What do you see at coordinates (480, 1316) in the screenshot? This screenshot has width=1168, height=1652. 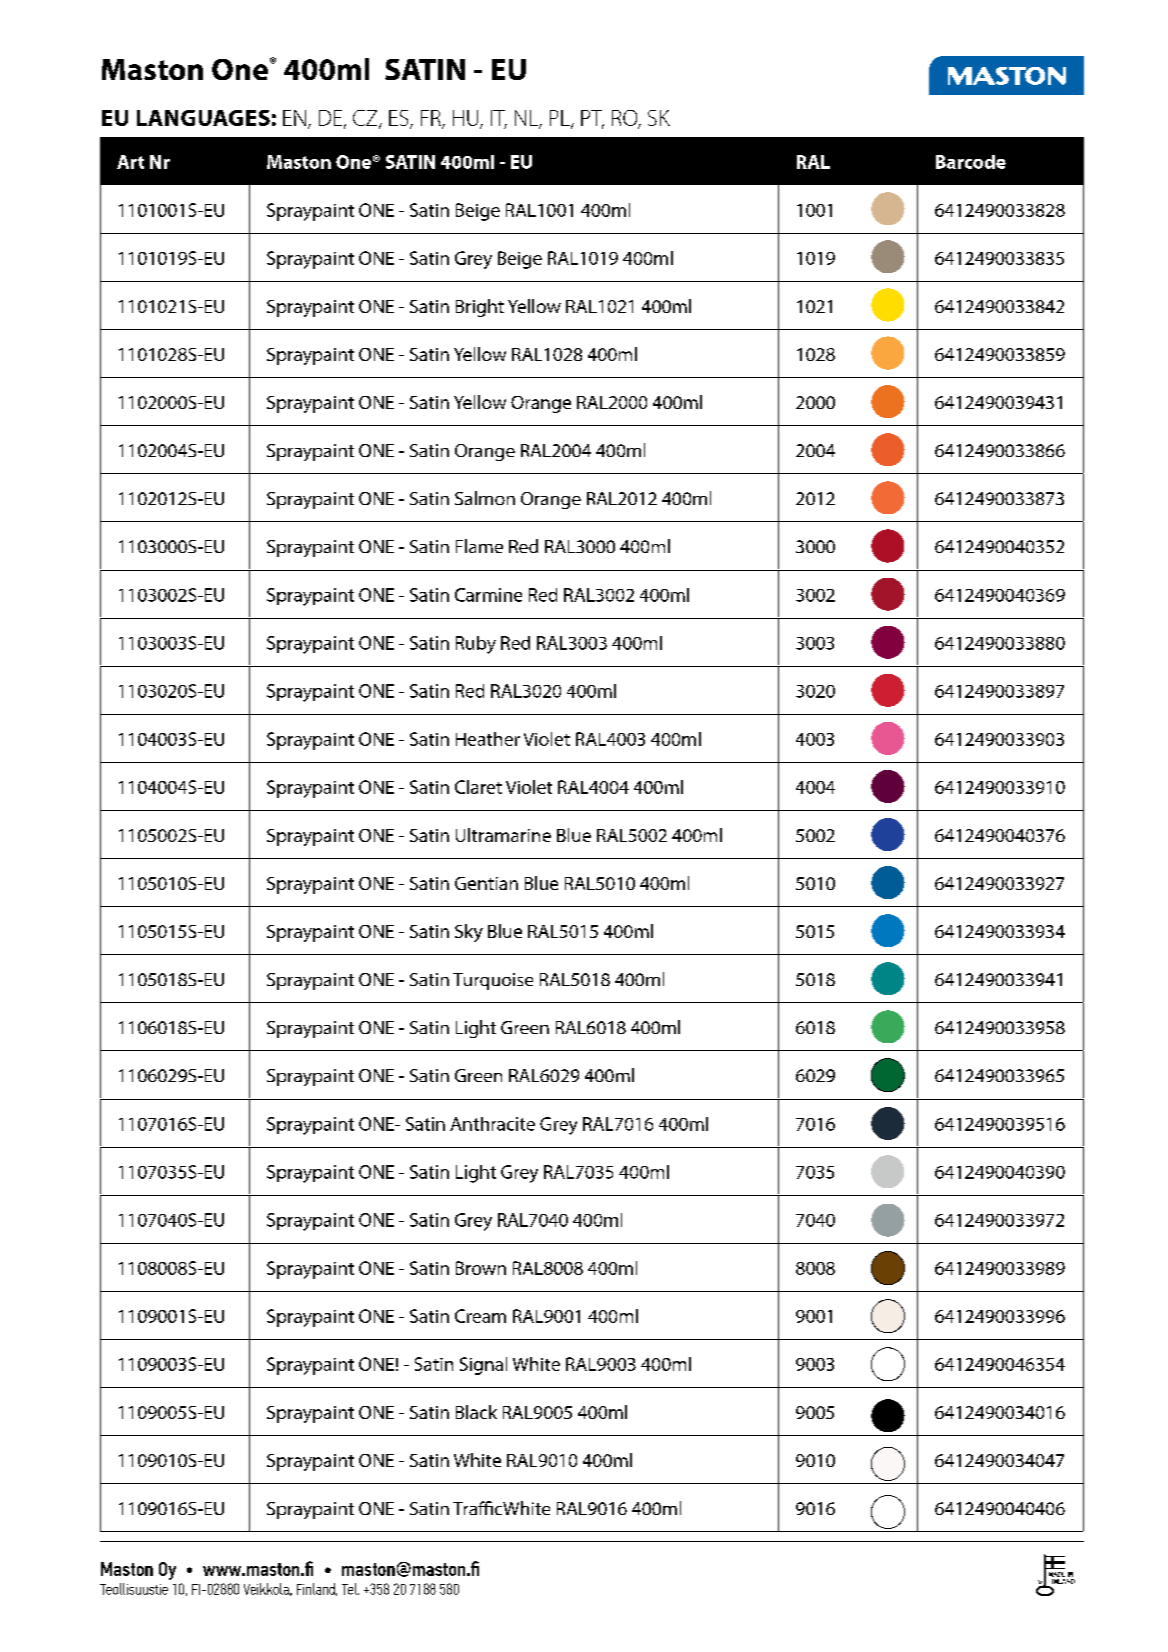 I see `Cream` at bounding box center [480, 1316].
